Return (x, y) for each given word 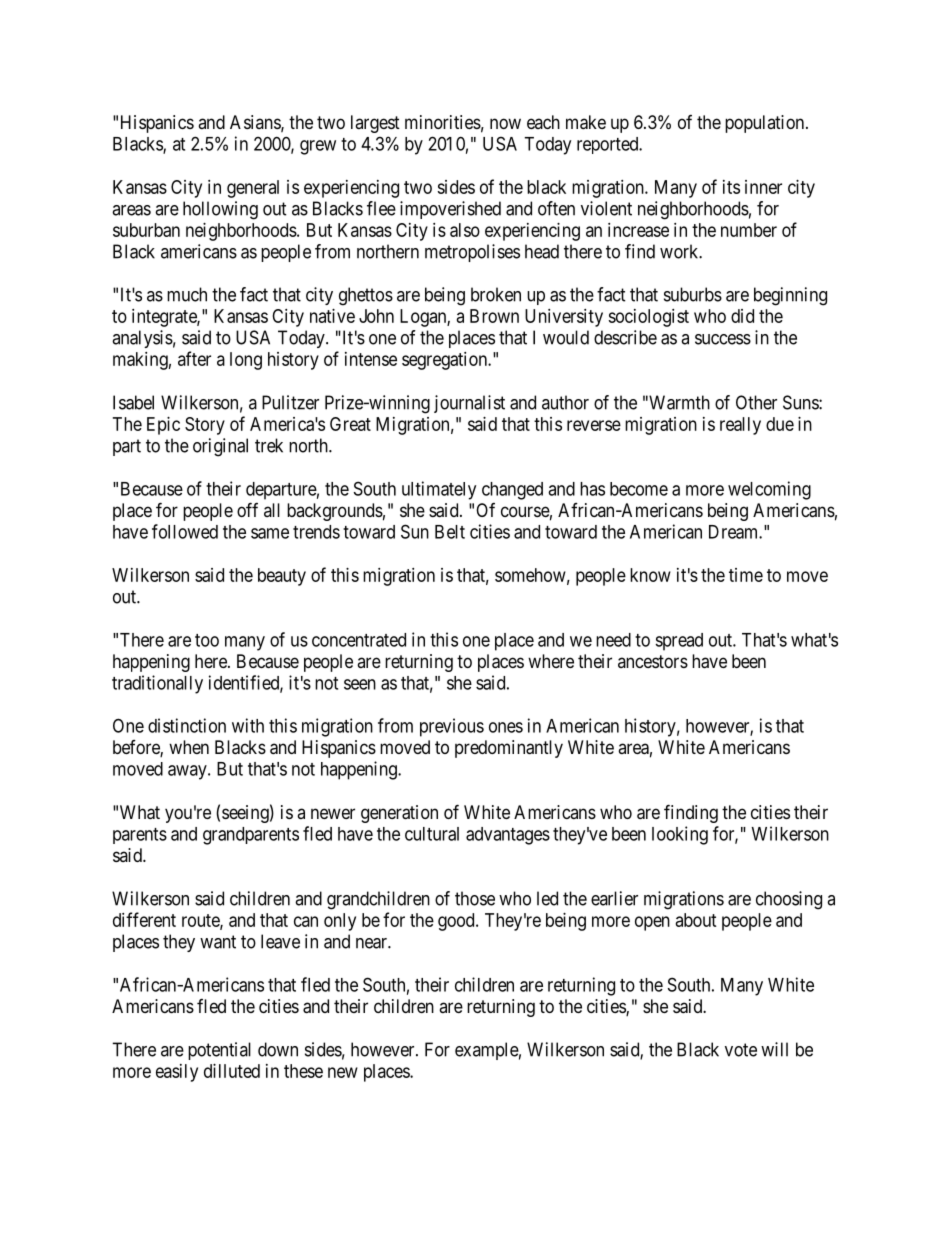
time (746, 575)
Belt (450, 532)
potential (219, 1051)
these (303, 1071)
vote (741, 1050)
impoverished (450, 210)
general (253, 189)
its (731, 187)
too (207, 640)
